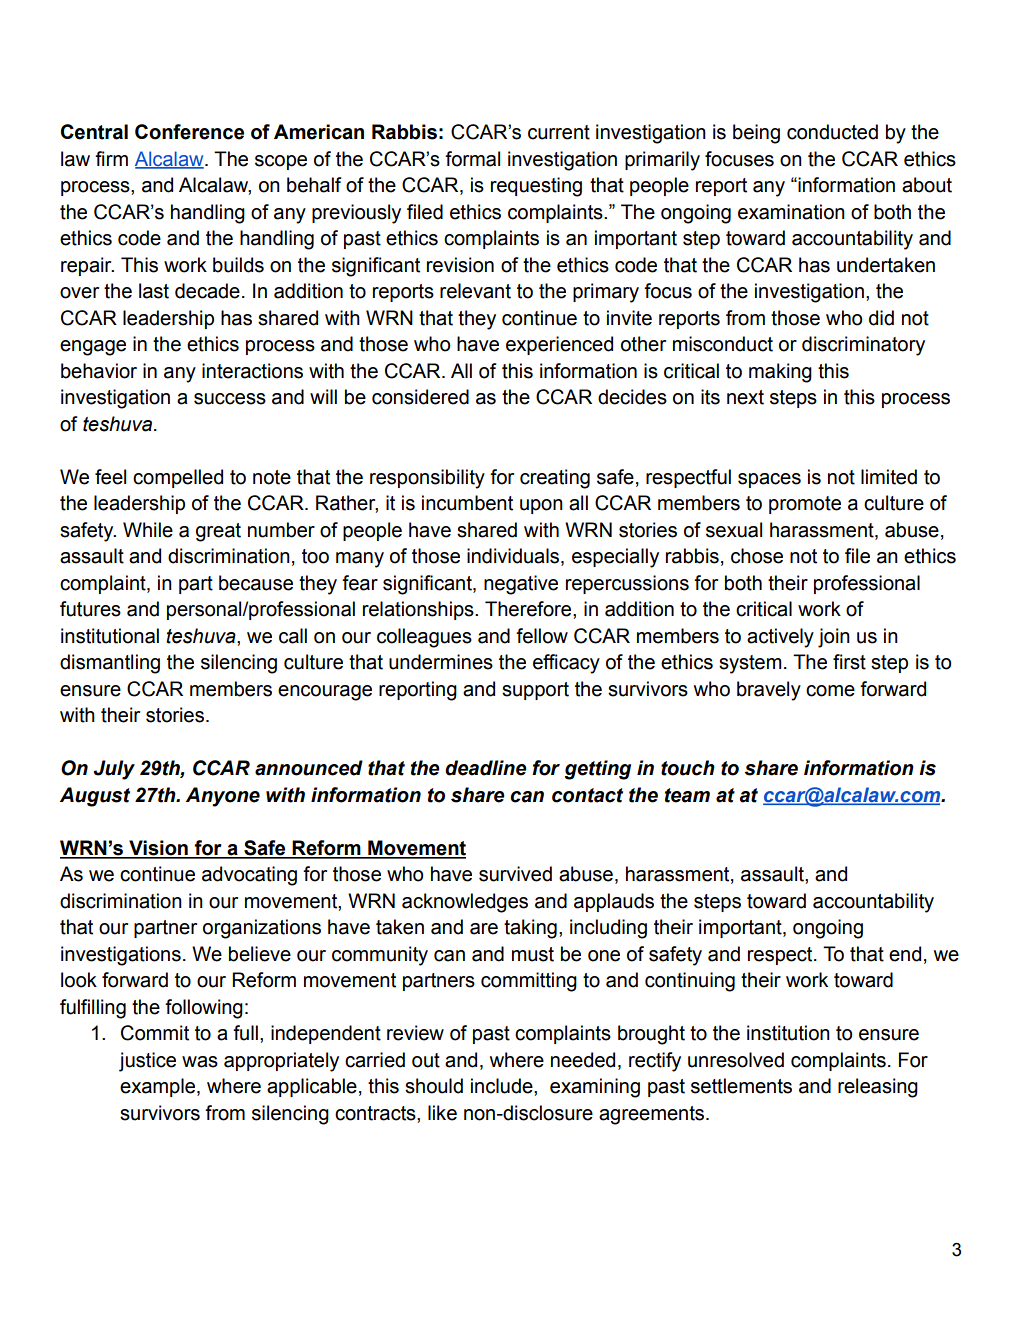  What do you see at coordinates (555, 479) in the image?
I see `creating` at bounding box center [555, 479].
